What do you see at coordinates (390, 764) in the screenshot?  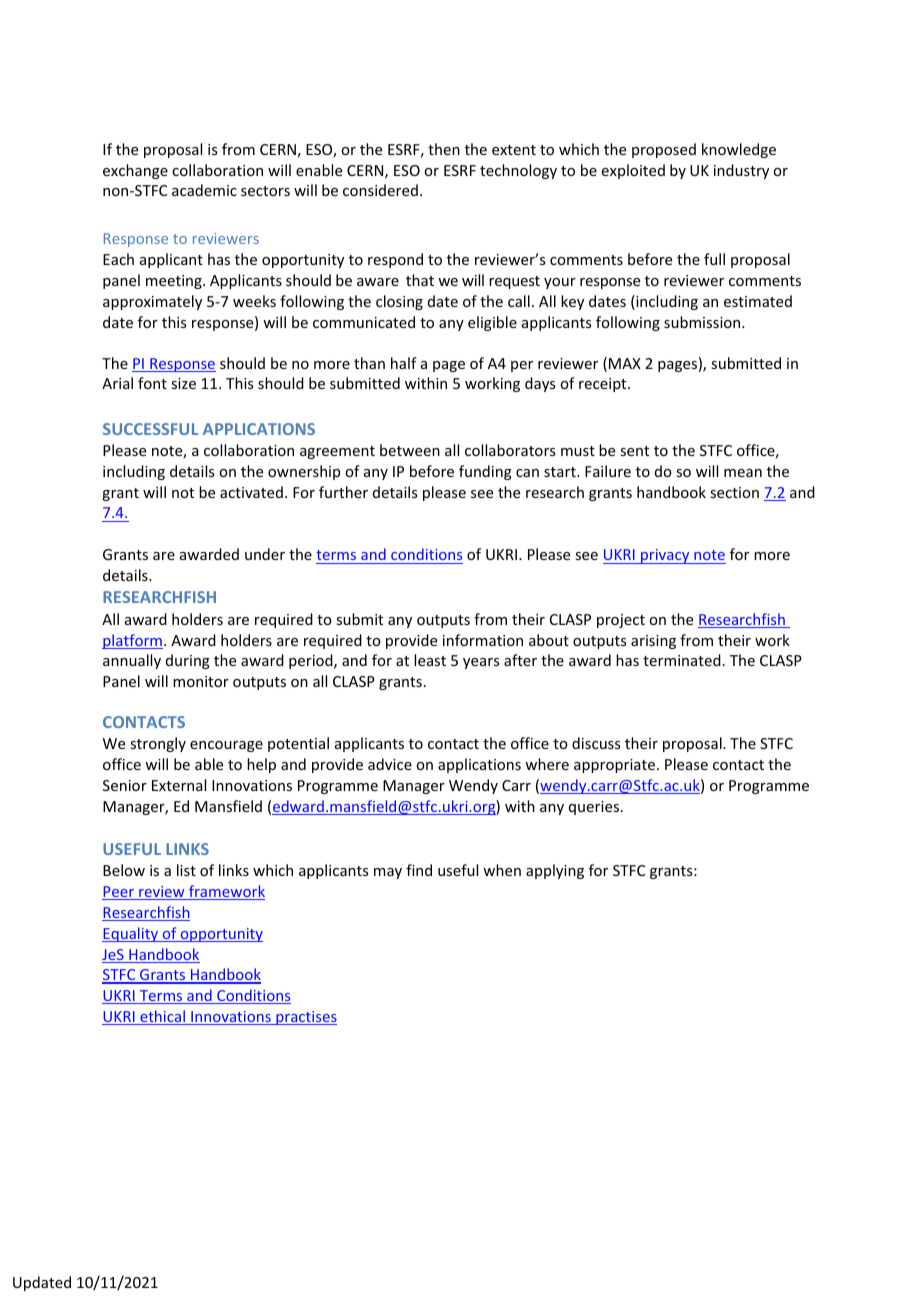 I see `advice` at bounding box center [390, 764].
